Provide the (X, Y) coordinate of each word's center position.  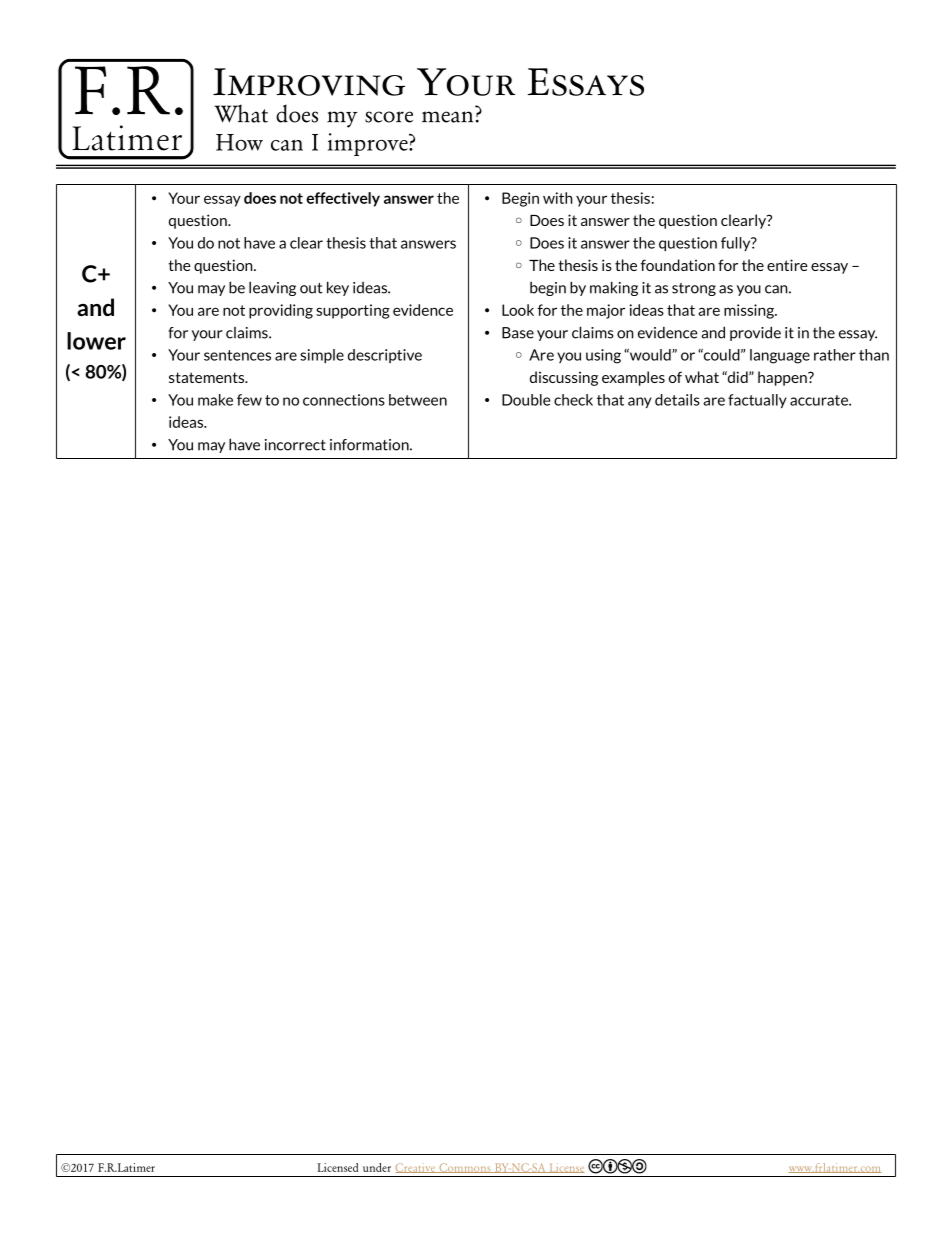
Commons (465, 1168)
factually (757, 401)
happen (783, 378)
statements (208, 377)
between (418, 400)
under (377, 1167)
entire (787, 265)
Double (526, 400)
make (215, 400)
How (239, 142)
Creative (416, 1168)
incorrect (295, 445)
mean (447, 117)
